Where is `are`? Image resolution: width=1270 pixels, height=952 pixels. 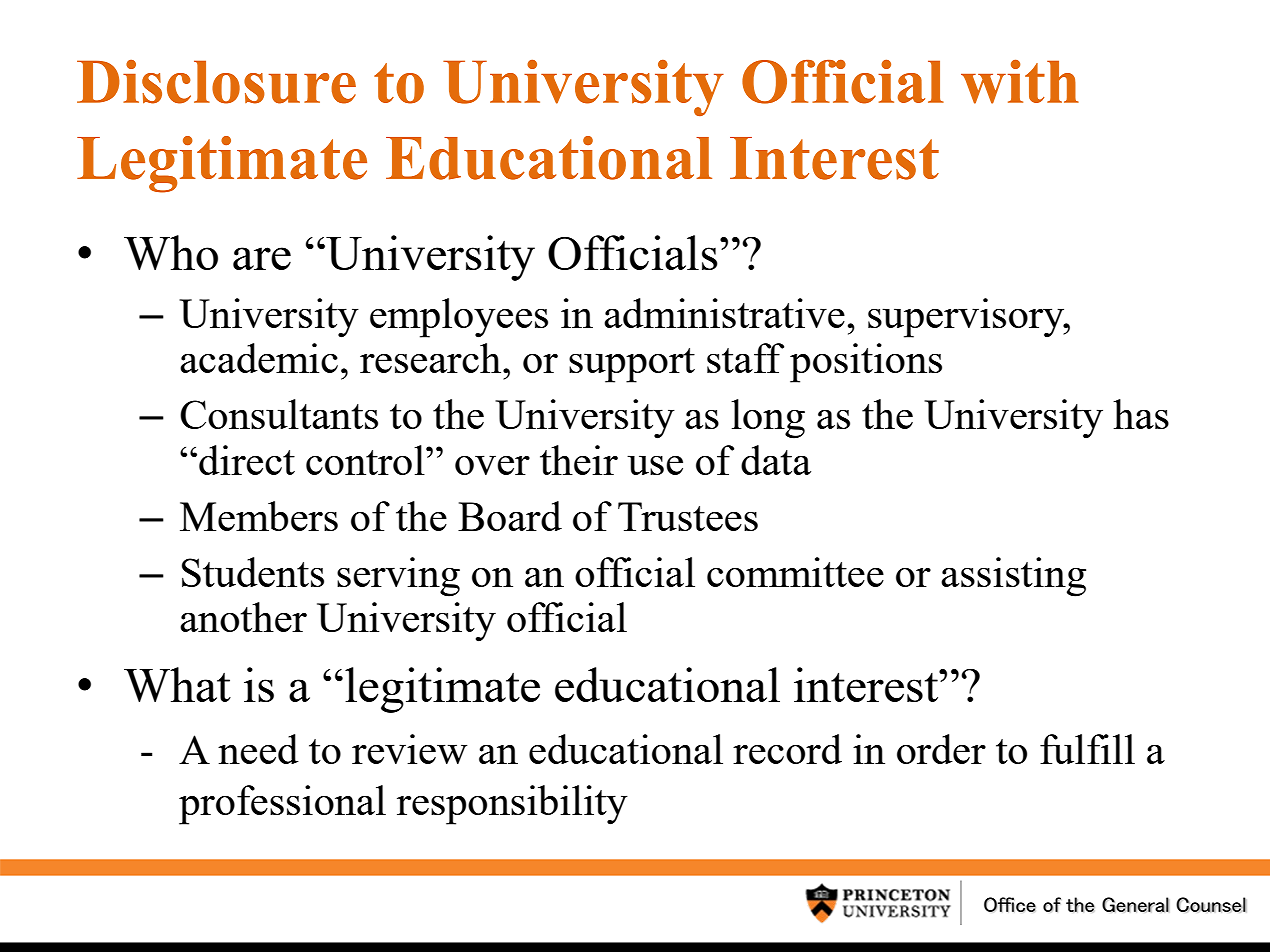 are is located at coordinates (262, 258).
